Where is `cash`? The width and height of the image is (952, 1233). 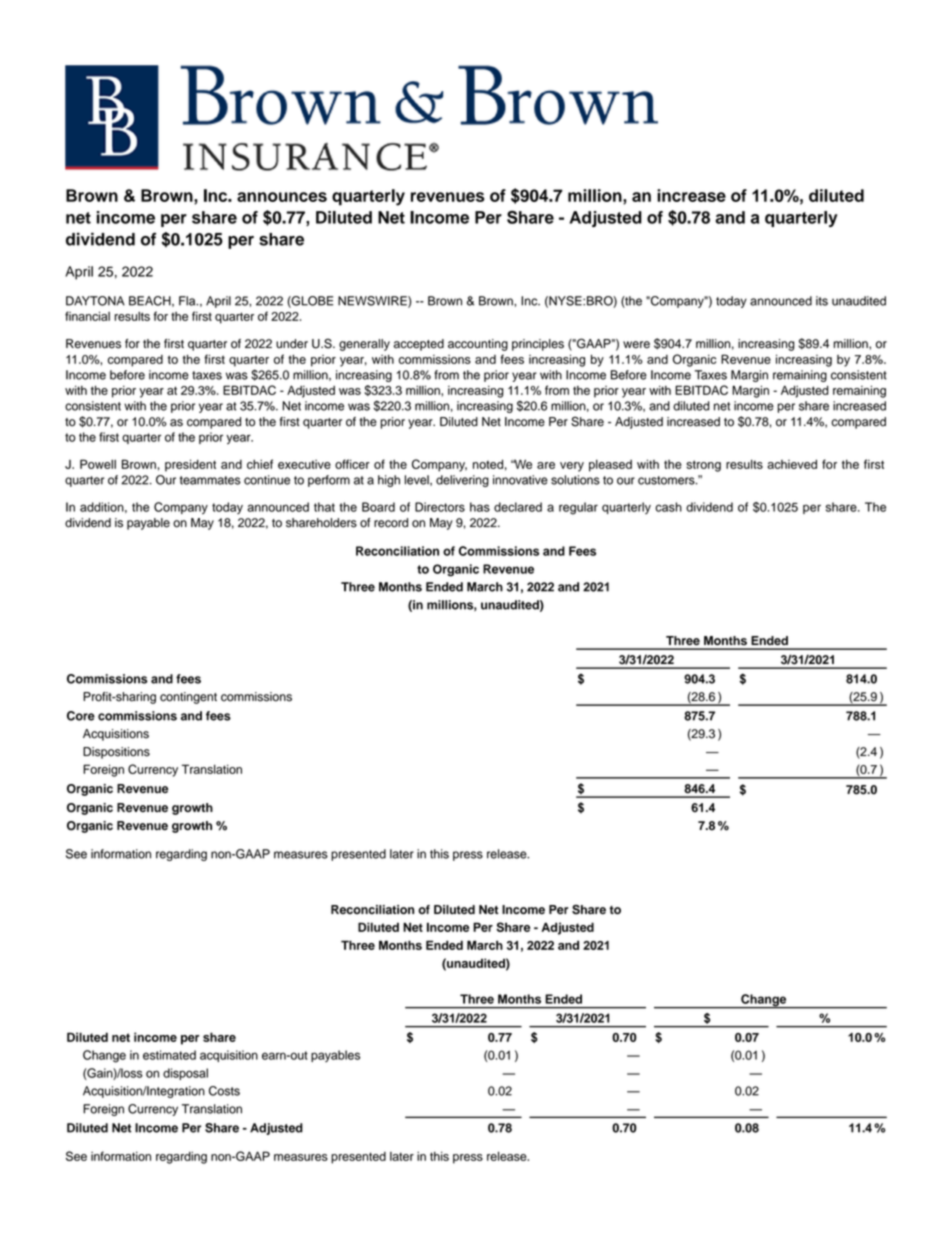 cash is located at coordinates (668, 507).
